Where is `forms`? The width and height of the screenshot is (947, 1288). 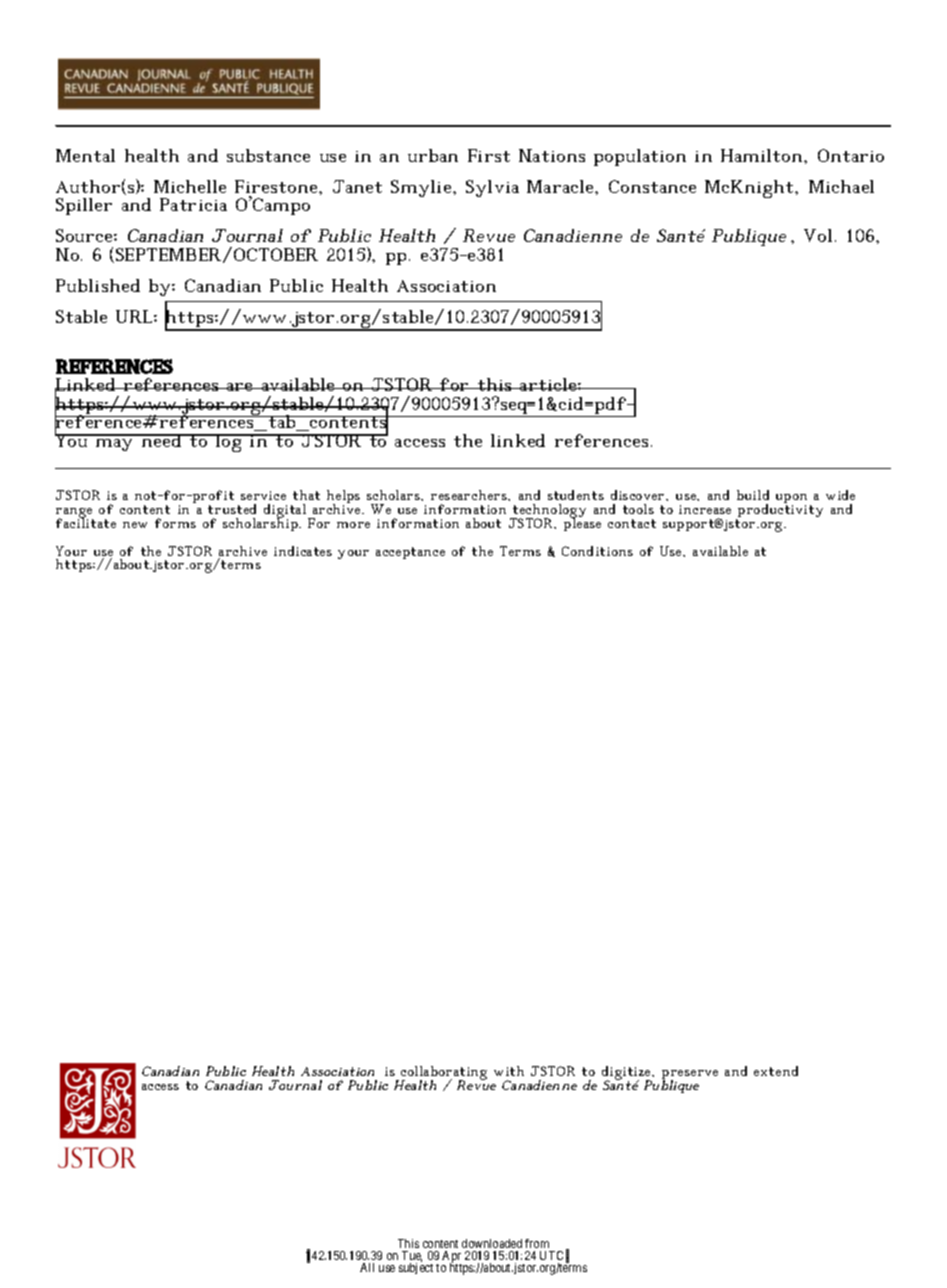 forms is located at coordinates (175, 523).
